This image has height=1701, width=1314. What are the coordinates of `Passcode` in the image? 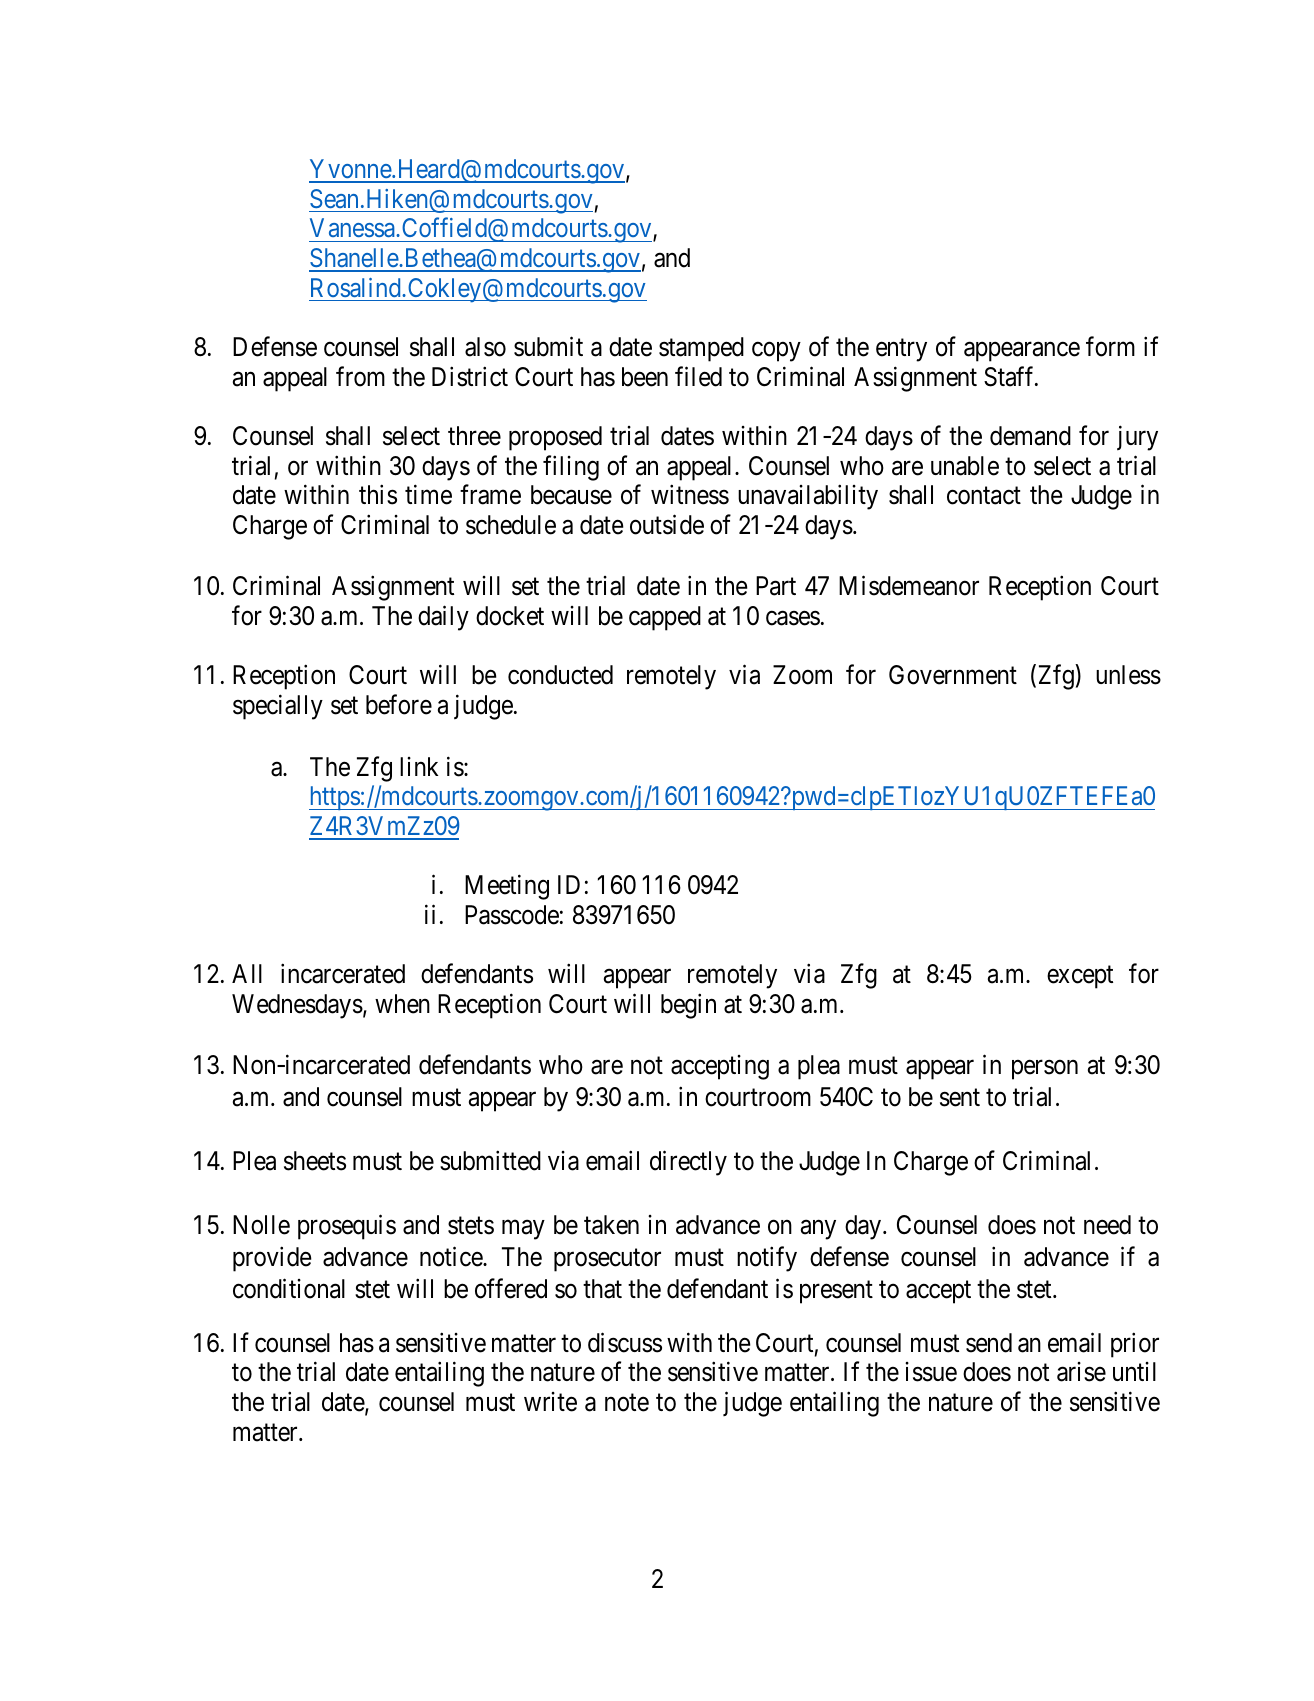 It's located at (512, 915).
